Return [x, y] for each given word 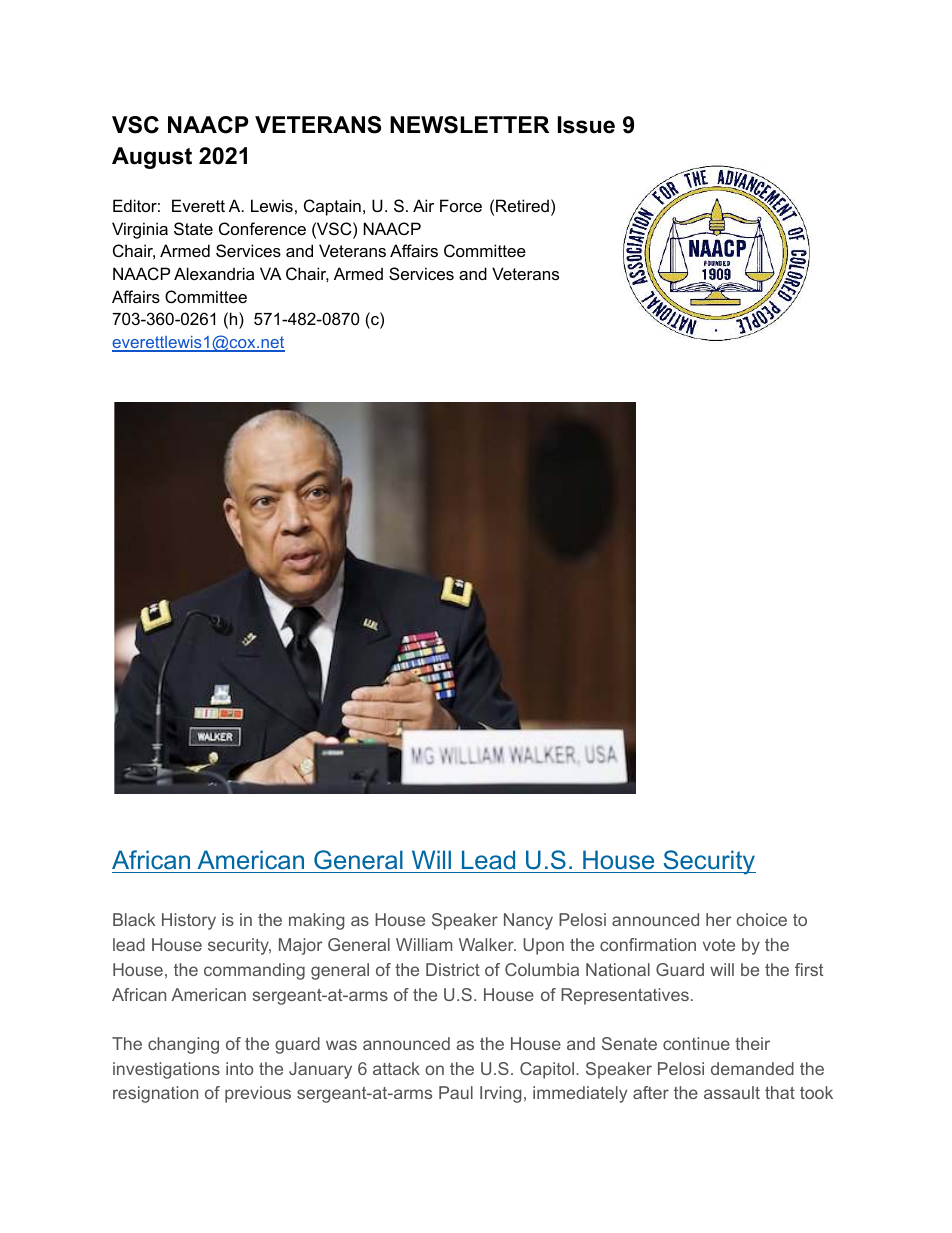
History [189, 921]
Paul [456, 1092]
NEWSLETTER [469, 125]
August [152, 158]
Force [461, 205]
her [718, 919]
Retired [522, 205]
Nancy [528, 921]
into [239, 1068]
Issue [586, 125]
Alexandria [214, 273]
